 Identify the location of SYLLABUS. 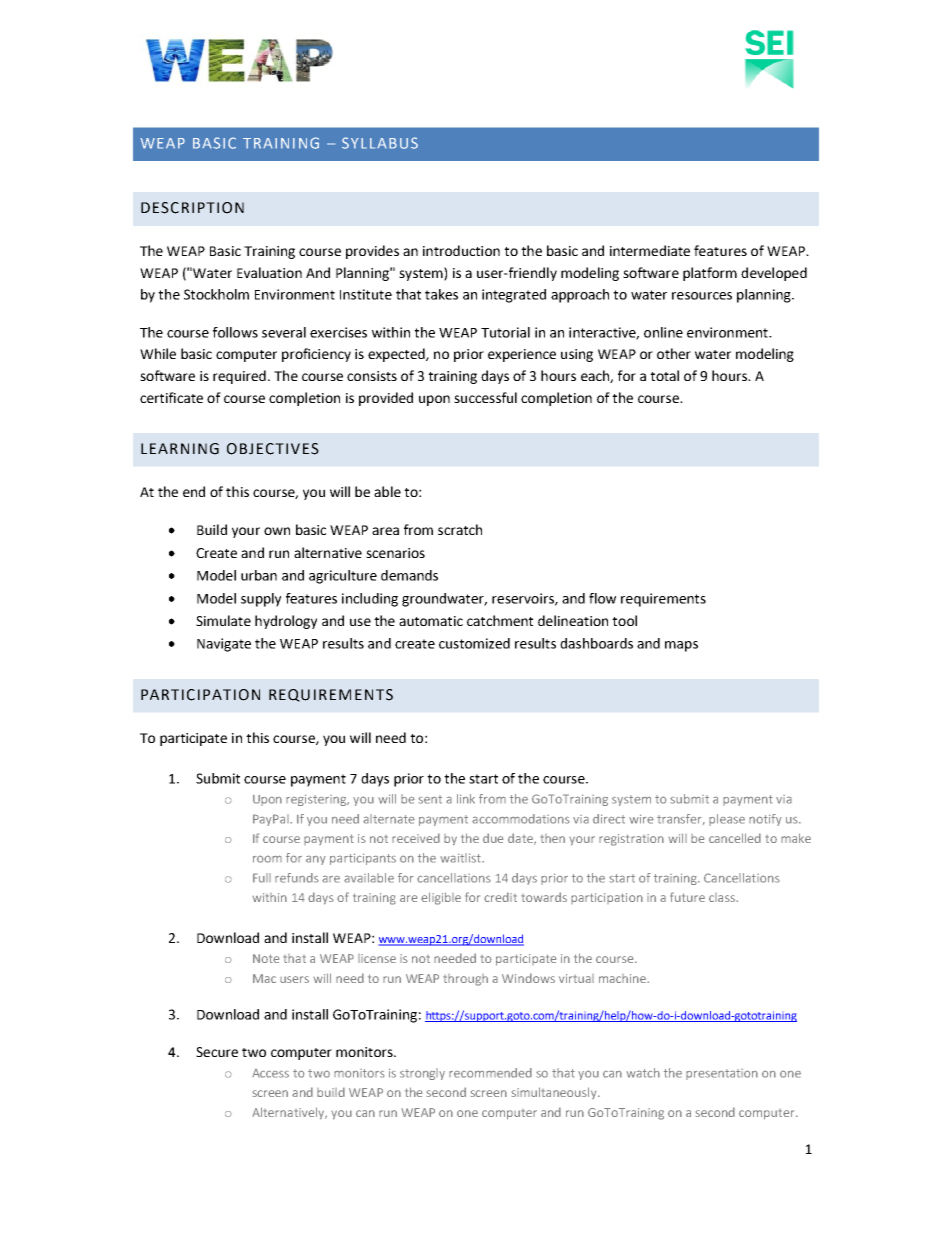
(380, 143).
